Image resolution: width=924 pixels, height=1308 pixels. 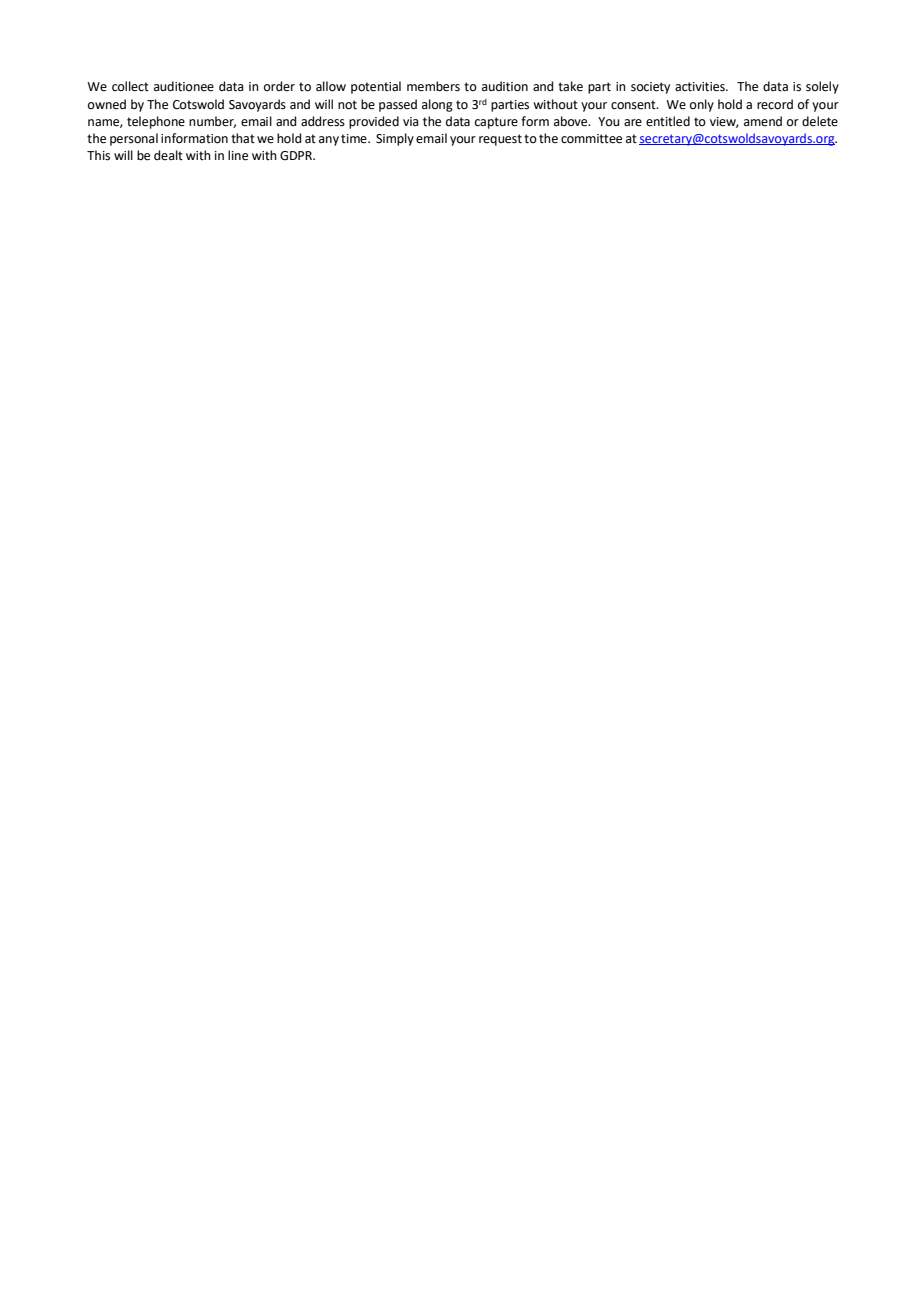 What do you see at coordinates (763, 121) in the screenshot?
I see `amend` at bounding box center [763, 121].
